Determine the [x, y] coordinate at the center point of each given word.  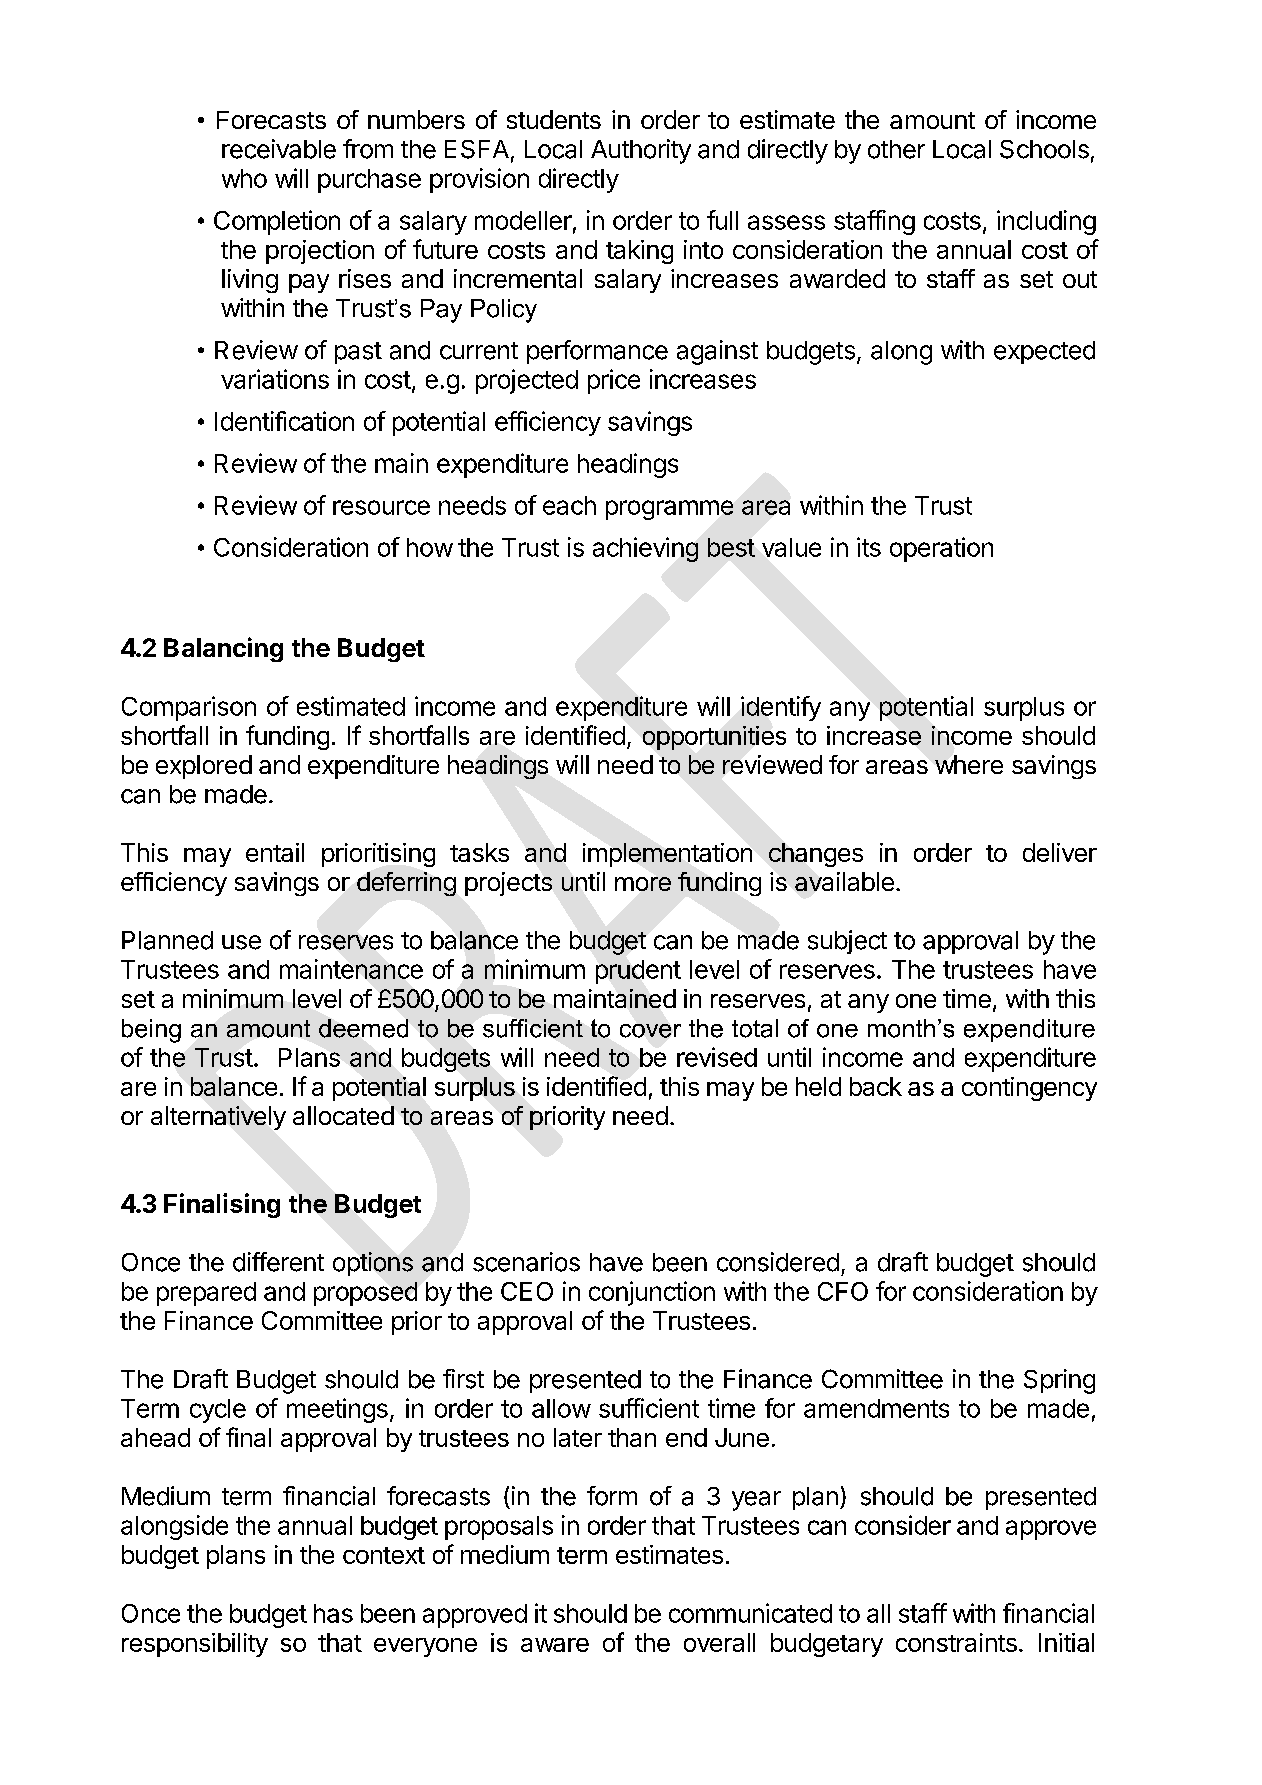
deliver [1060, 852]
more [643, 884]
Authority [641, 151]
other [896, 149]
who [244, 178]
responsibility [195, 1645]
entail [275, 852]
